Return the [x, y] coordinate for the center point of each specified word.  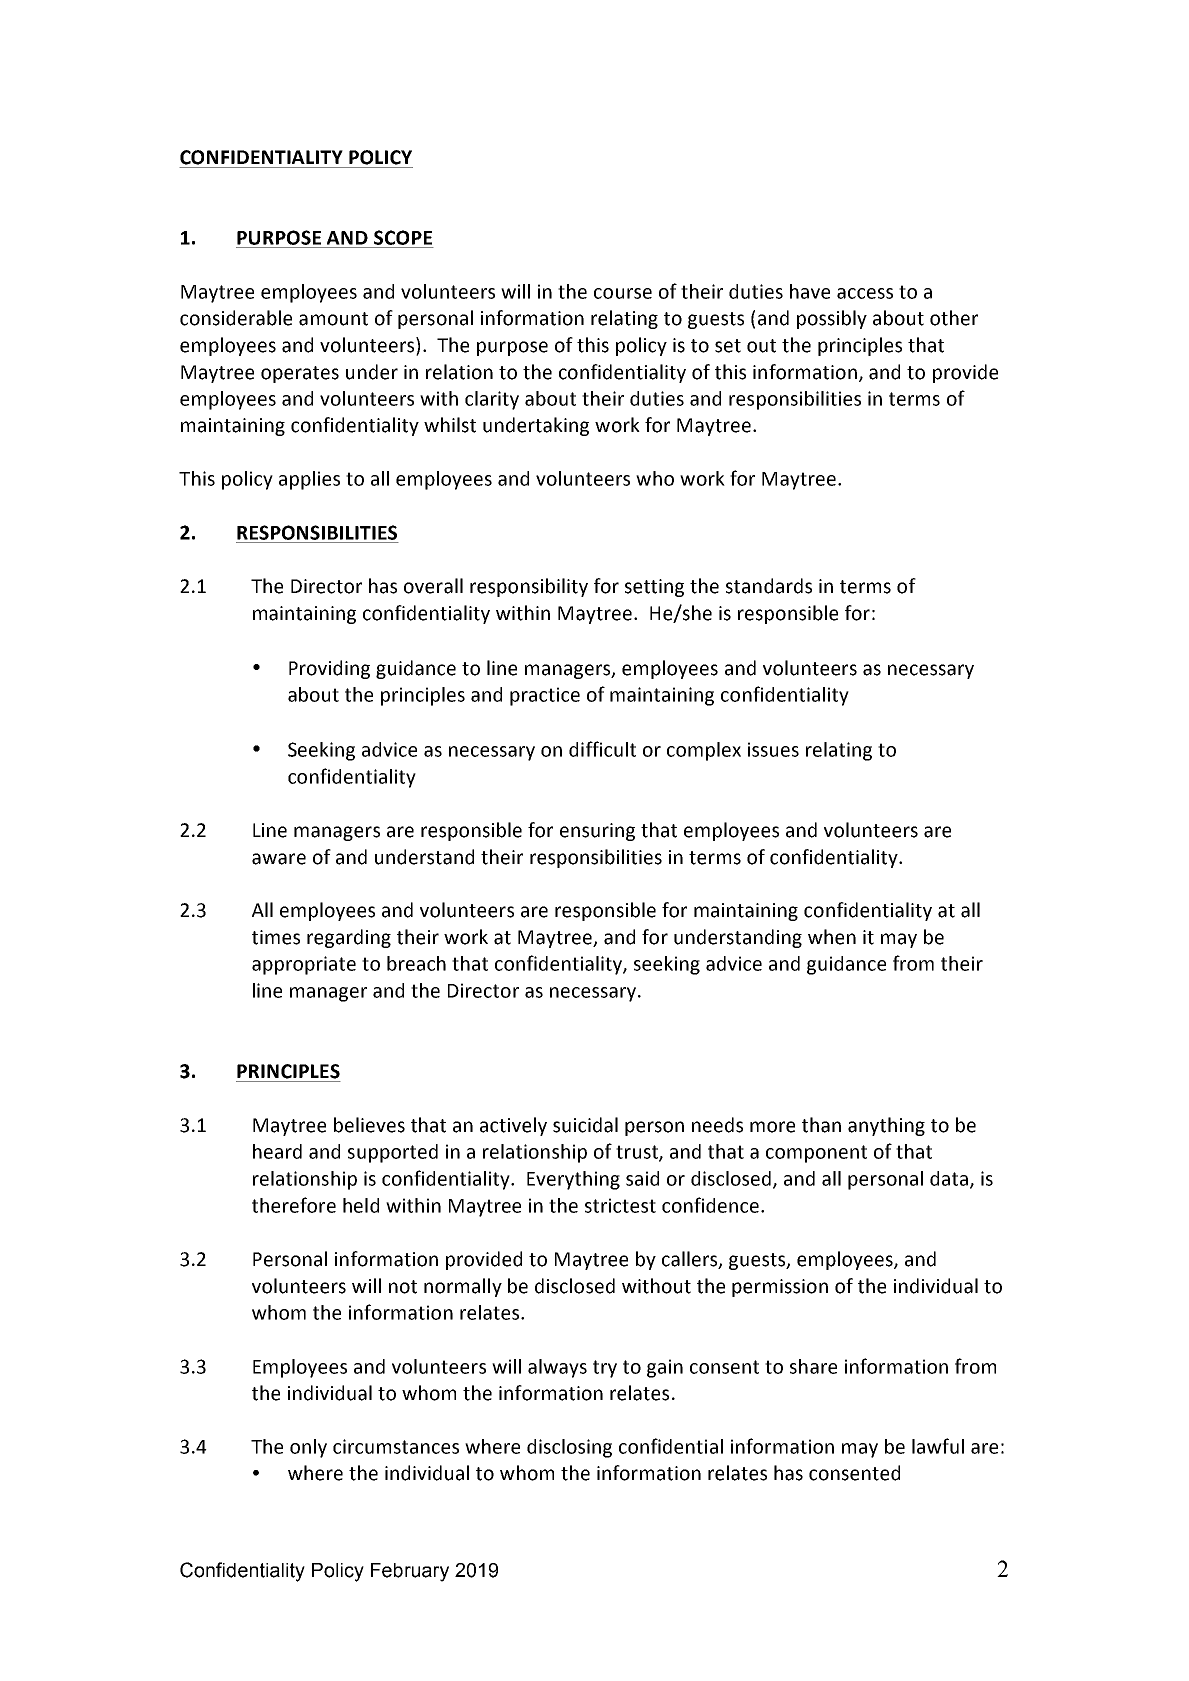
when [832, 937]
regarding [349, 938]
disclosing [569, 1448]
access [865, 293]
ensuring [597, 832]
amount [333, 319]
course [623, 293]
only [308, 1448]
